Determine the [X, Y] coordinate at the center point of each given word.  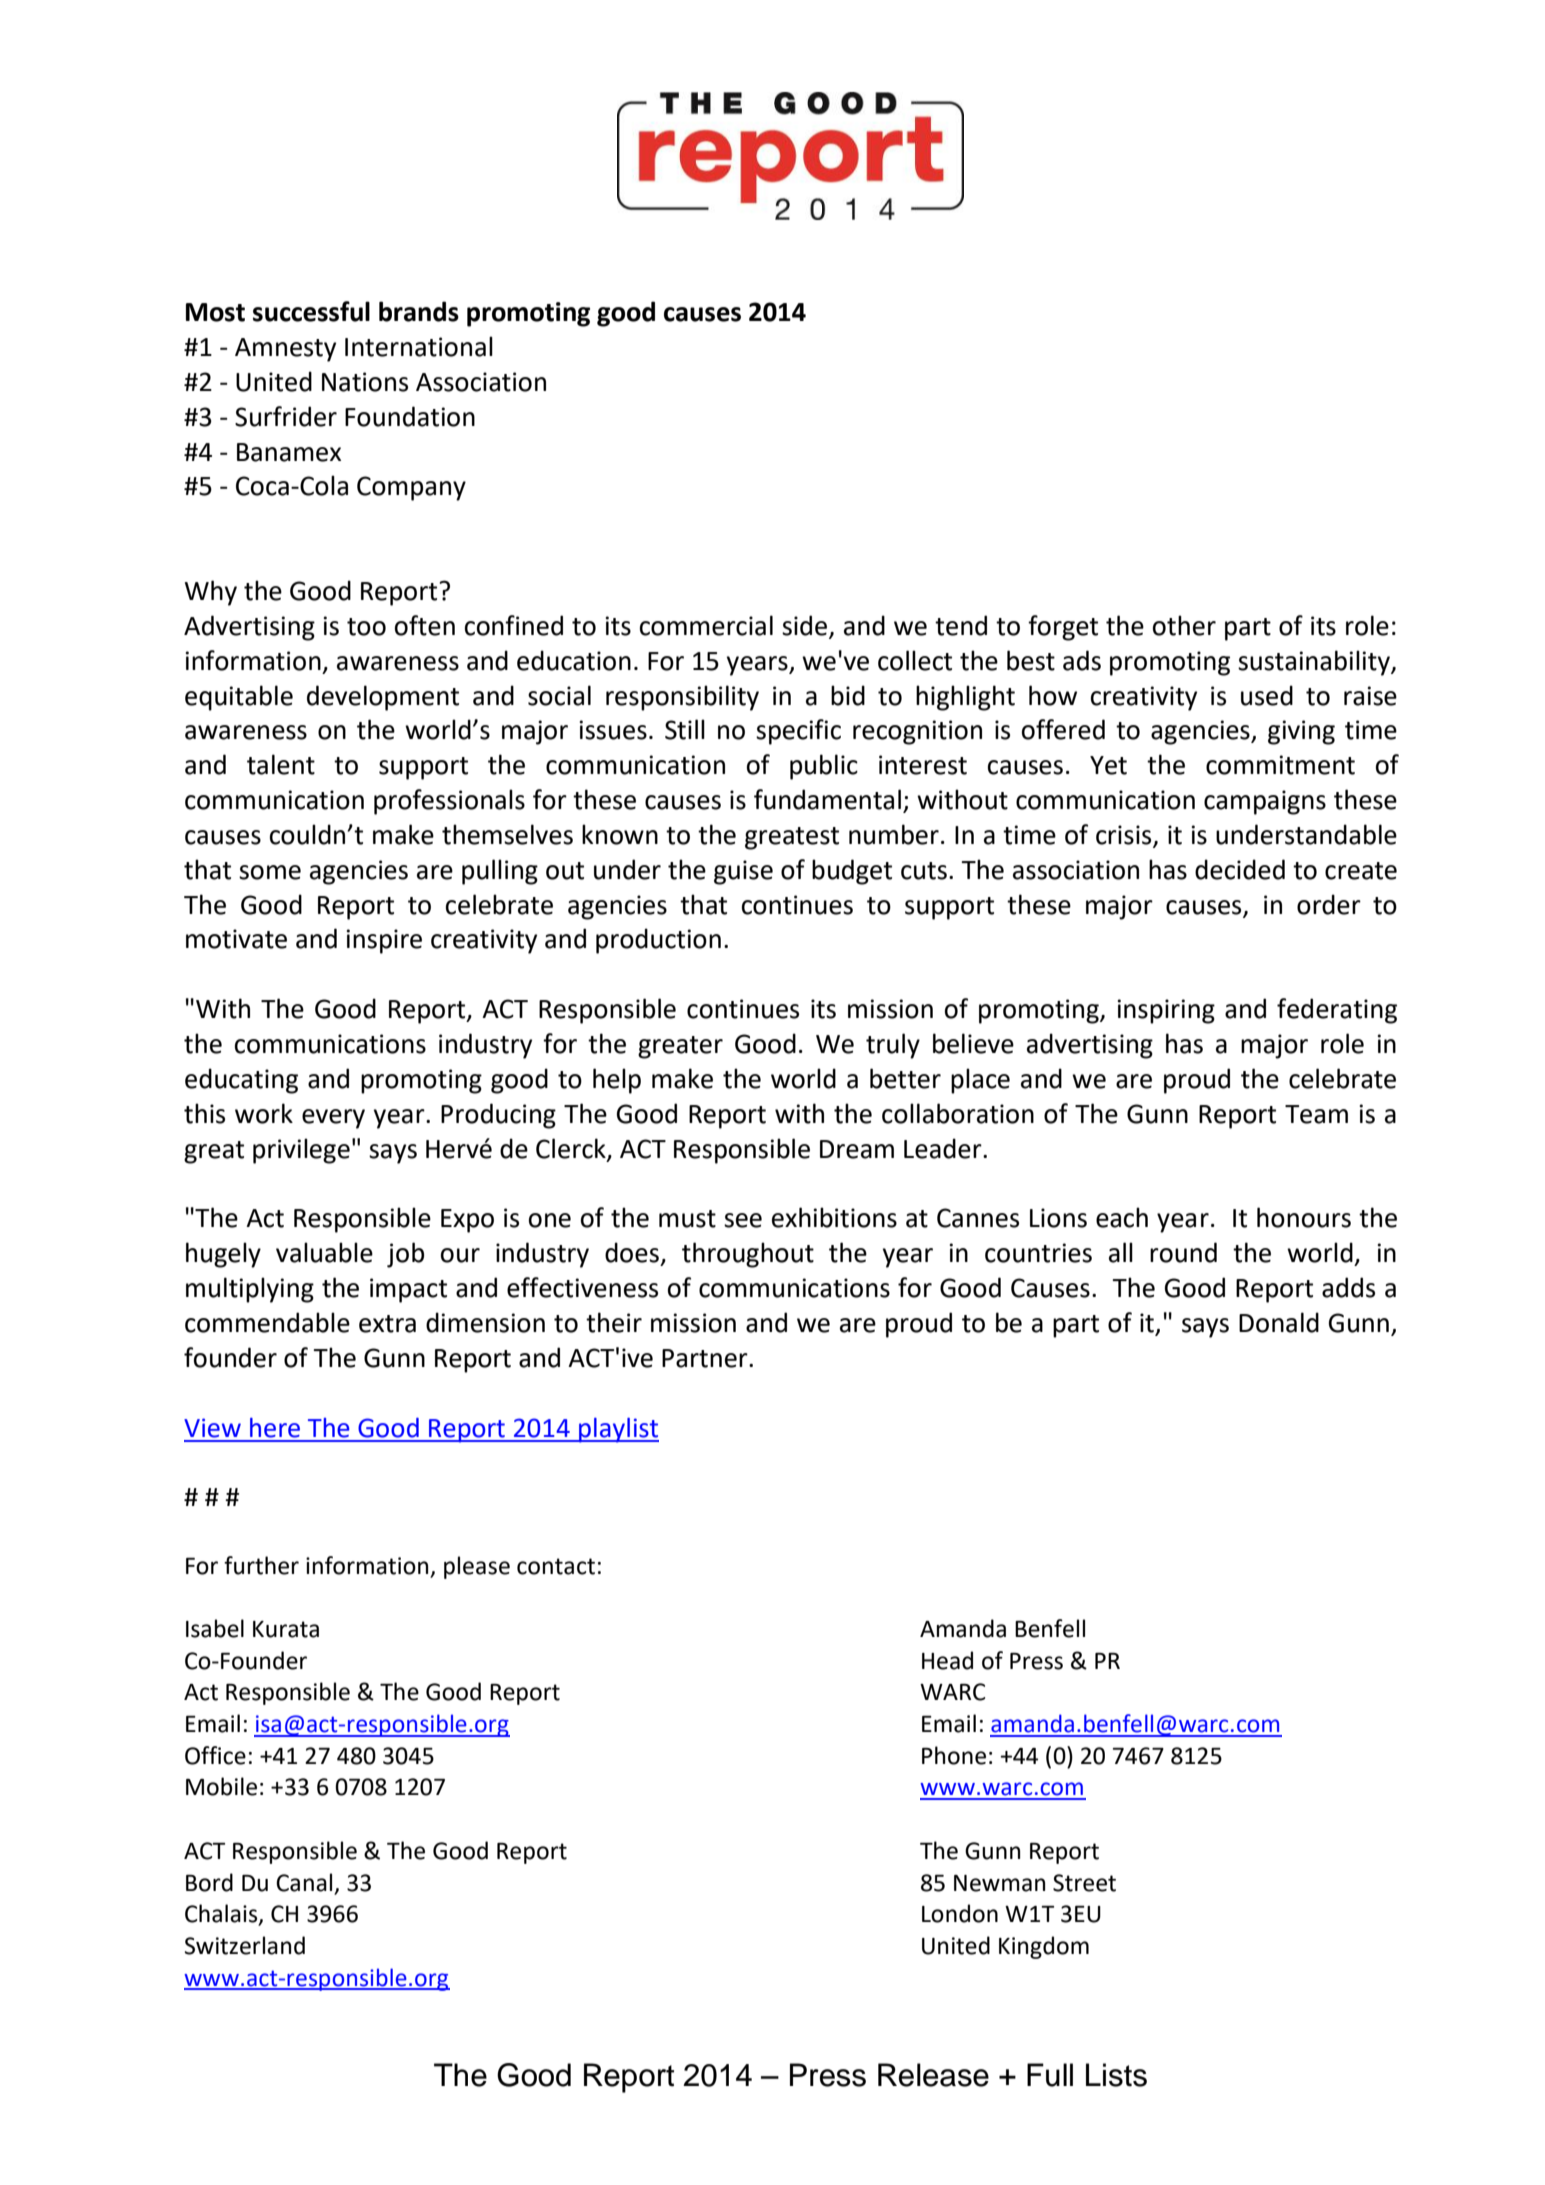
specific [798, 732]
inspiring [1166, 1011]
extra [387, 1324]
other [1184, 625]
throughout [748, 1255]
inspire [384, 941]
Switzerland [245, 1945]
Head [947, 1660]
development [383, 698]
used [1267, 695]
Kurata [286, 1629]
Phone [954, 1755]
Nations [365, 382]
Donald [1279, 1322]
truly [893, 1046]
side [804, 625]
